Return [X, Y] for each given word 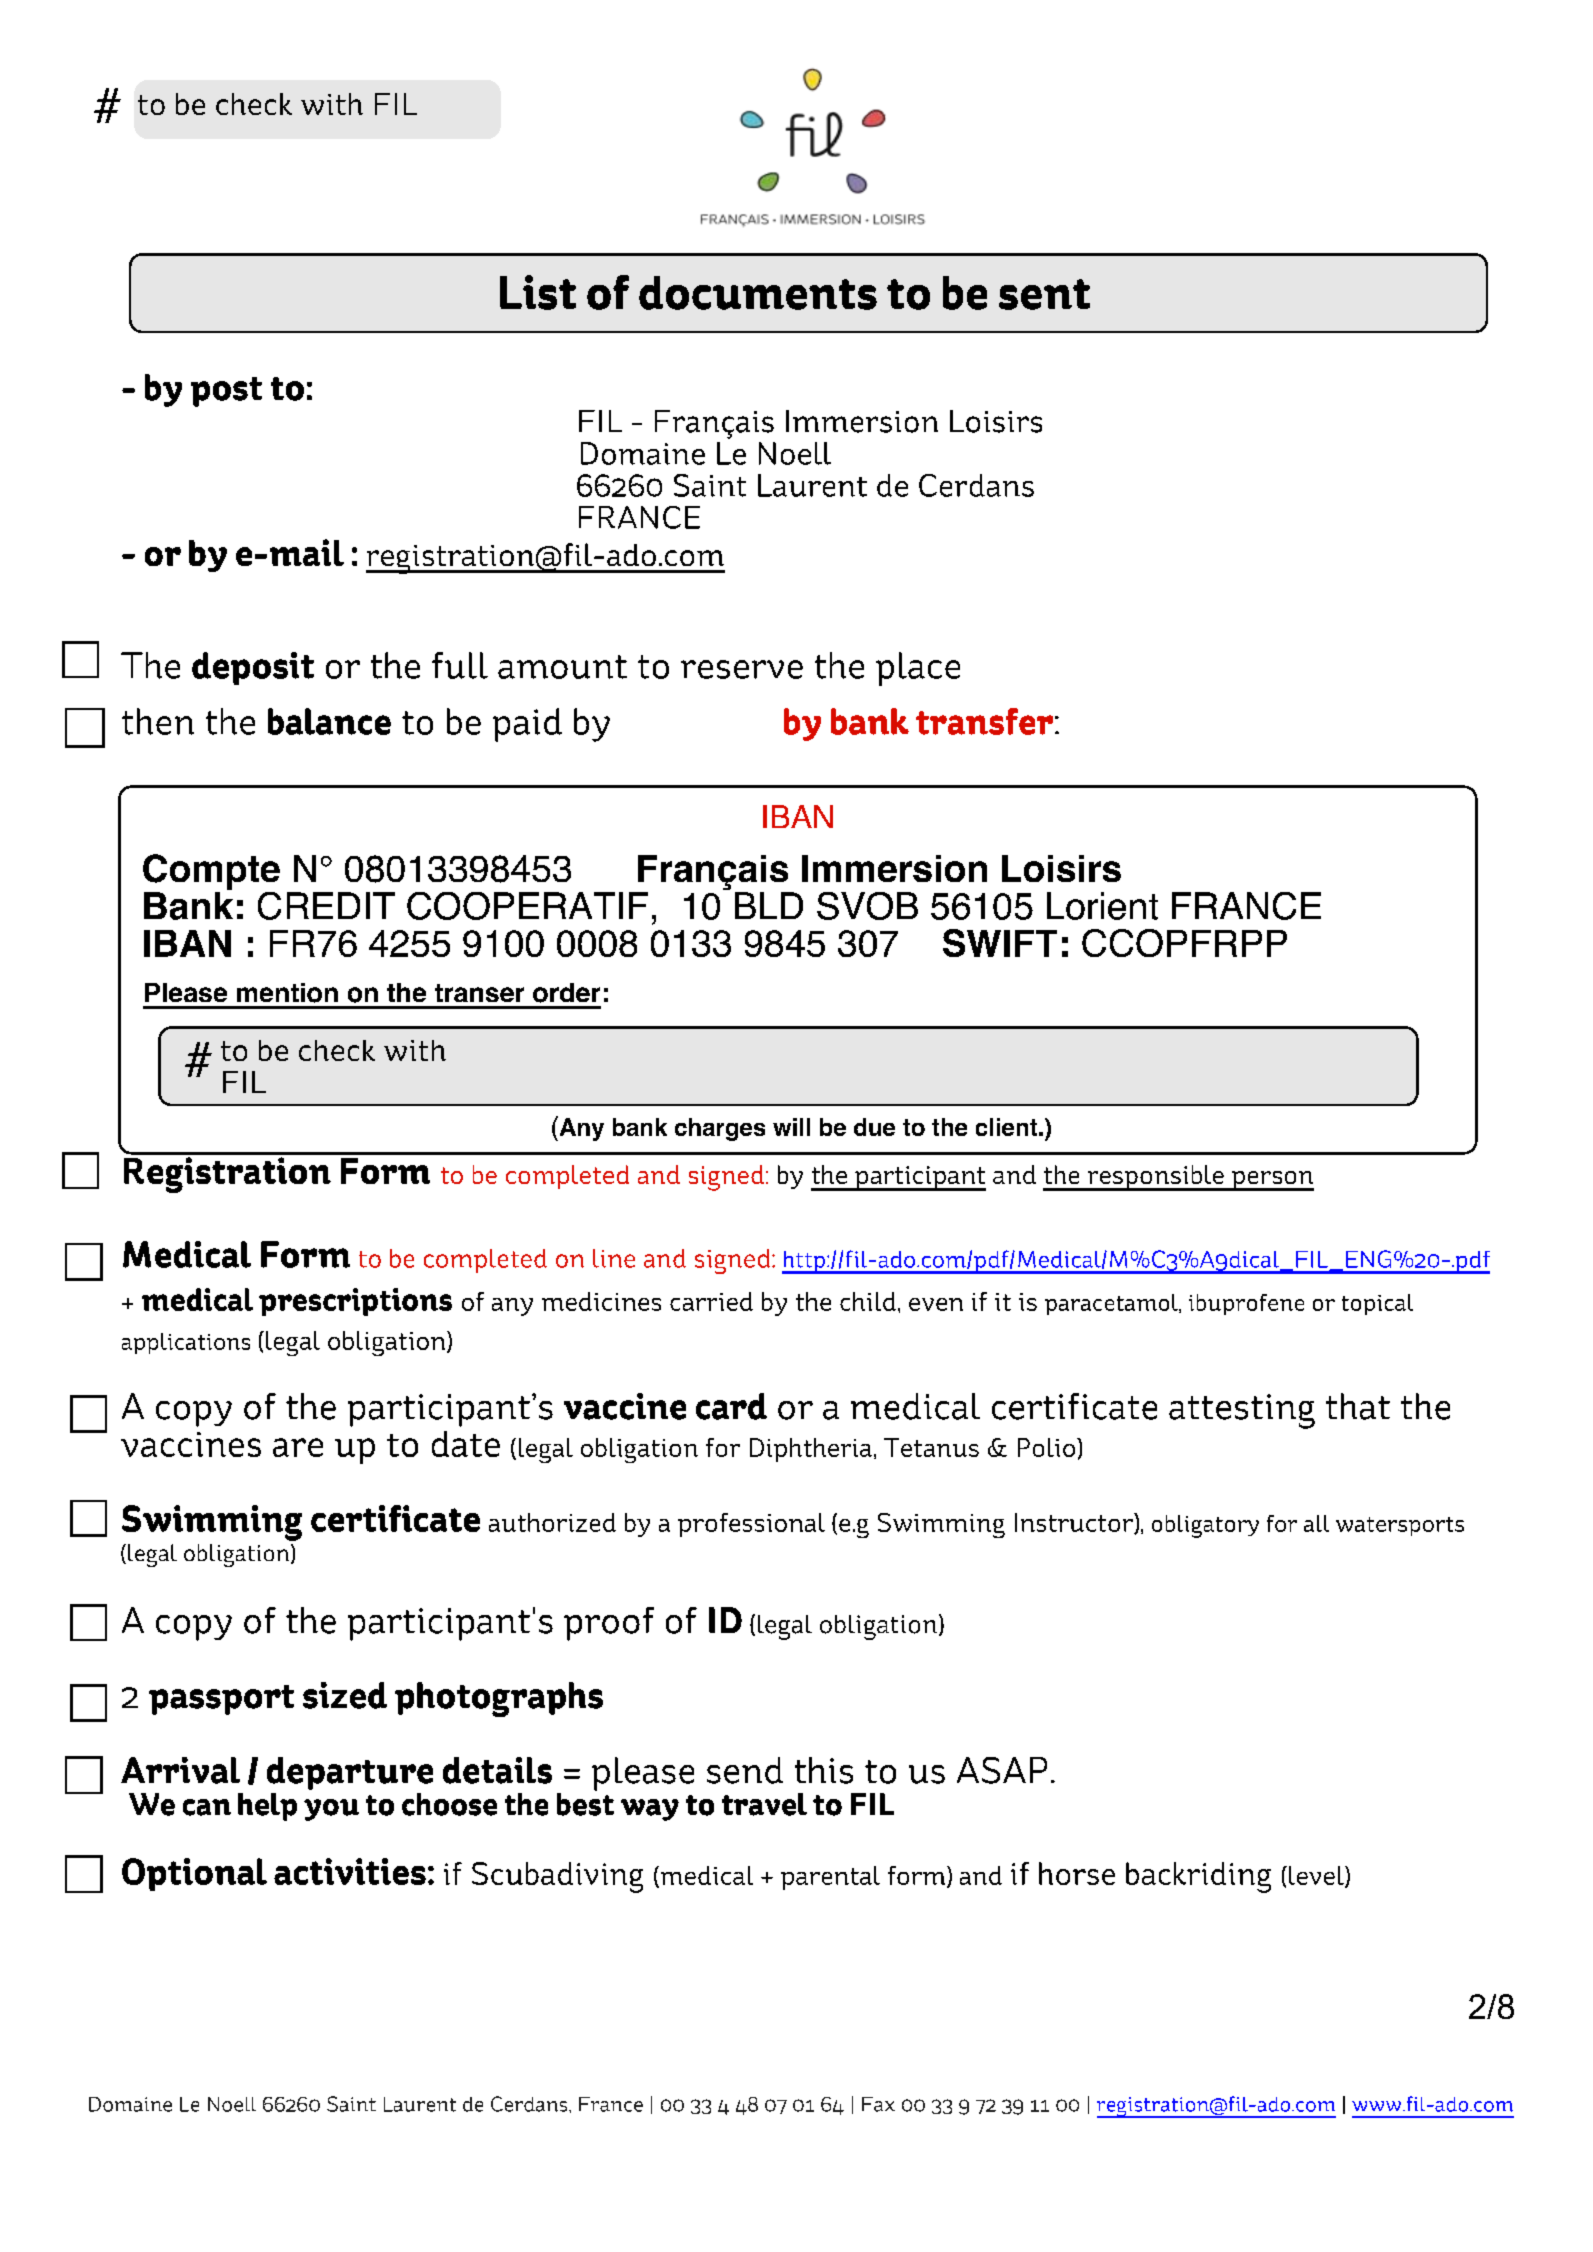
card [731, 1406]
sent [1044, 294]
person [1272, 1181]
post [226, 392]
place [918, 669]
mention [287, 993]
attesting [1242, 1411]
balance [329, 721]
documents [758, 293]
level [1317, 1877]
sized [345, 1695]
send [745, 1770]
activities [350, 1871]
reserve [742, 669]
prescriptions [355, 1302]
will [791, 1127]
